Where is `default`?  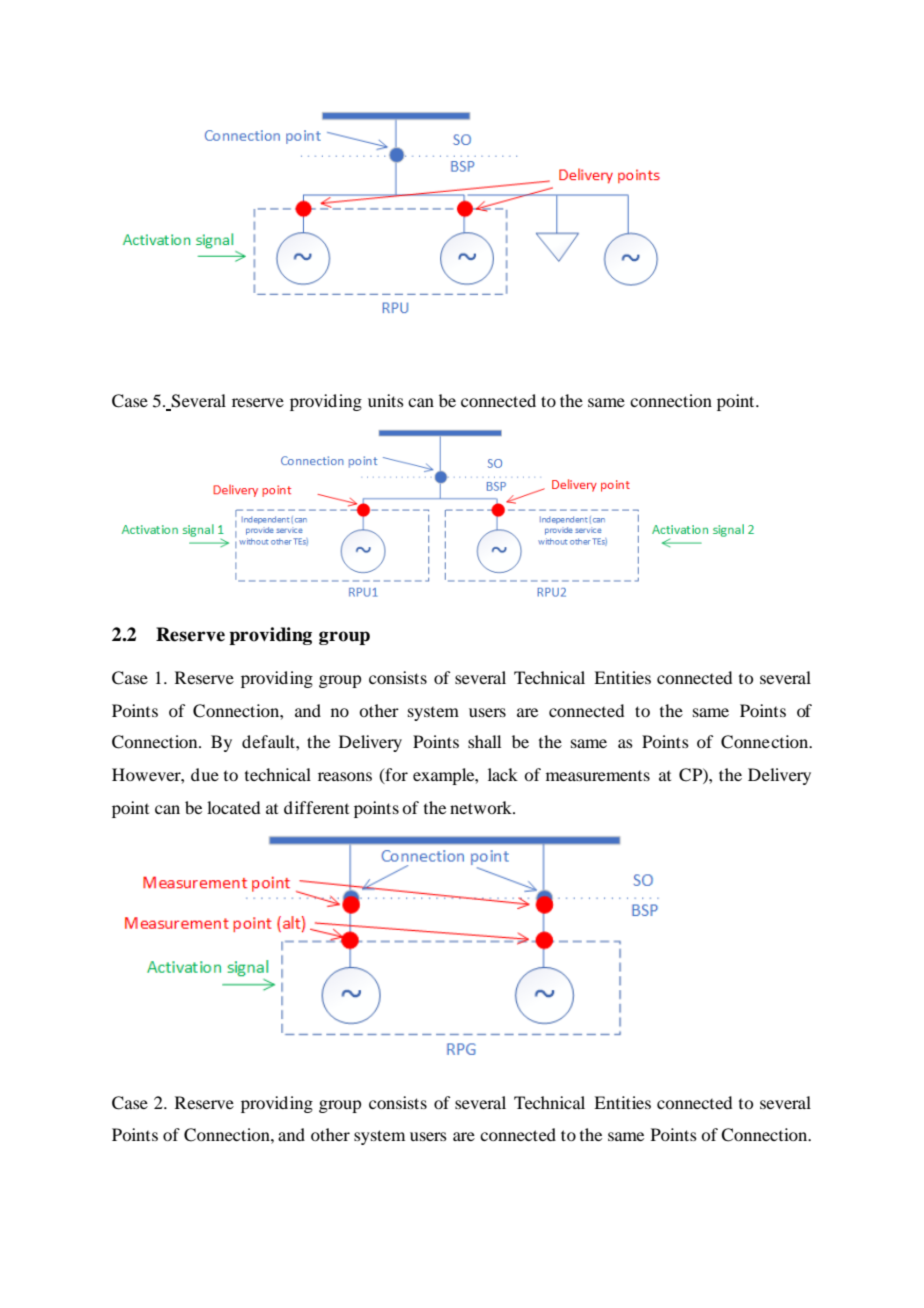 default is located at coordinates (269, 741).
